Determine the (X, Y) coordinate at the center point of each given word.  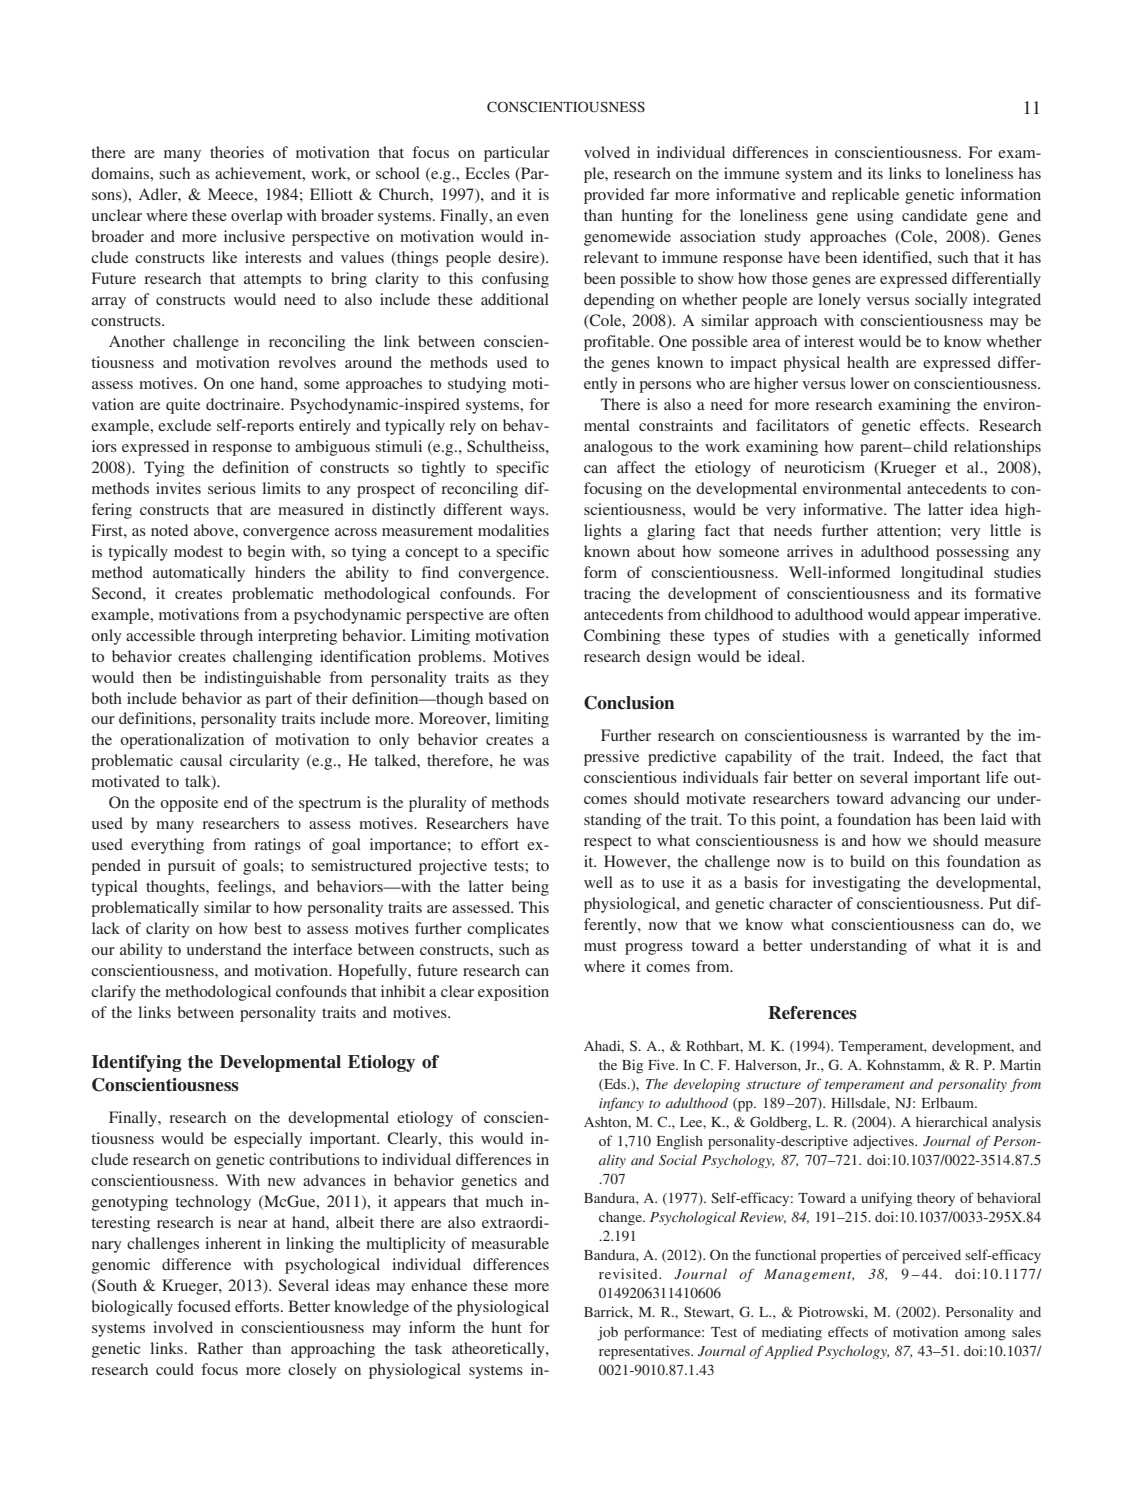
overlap (256, 217)
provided (614, 196)
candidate (934, 215)
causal (201, 760)
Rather (220, 1348)
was (536, 762)
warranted (926, 735)
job (607, 1333)
